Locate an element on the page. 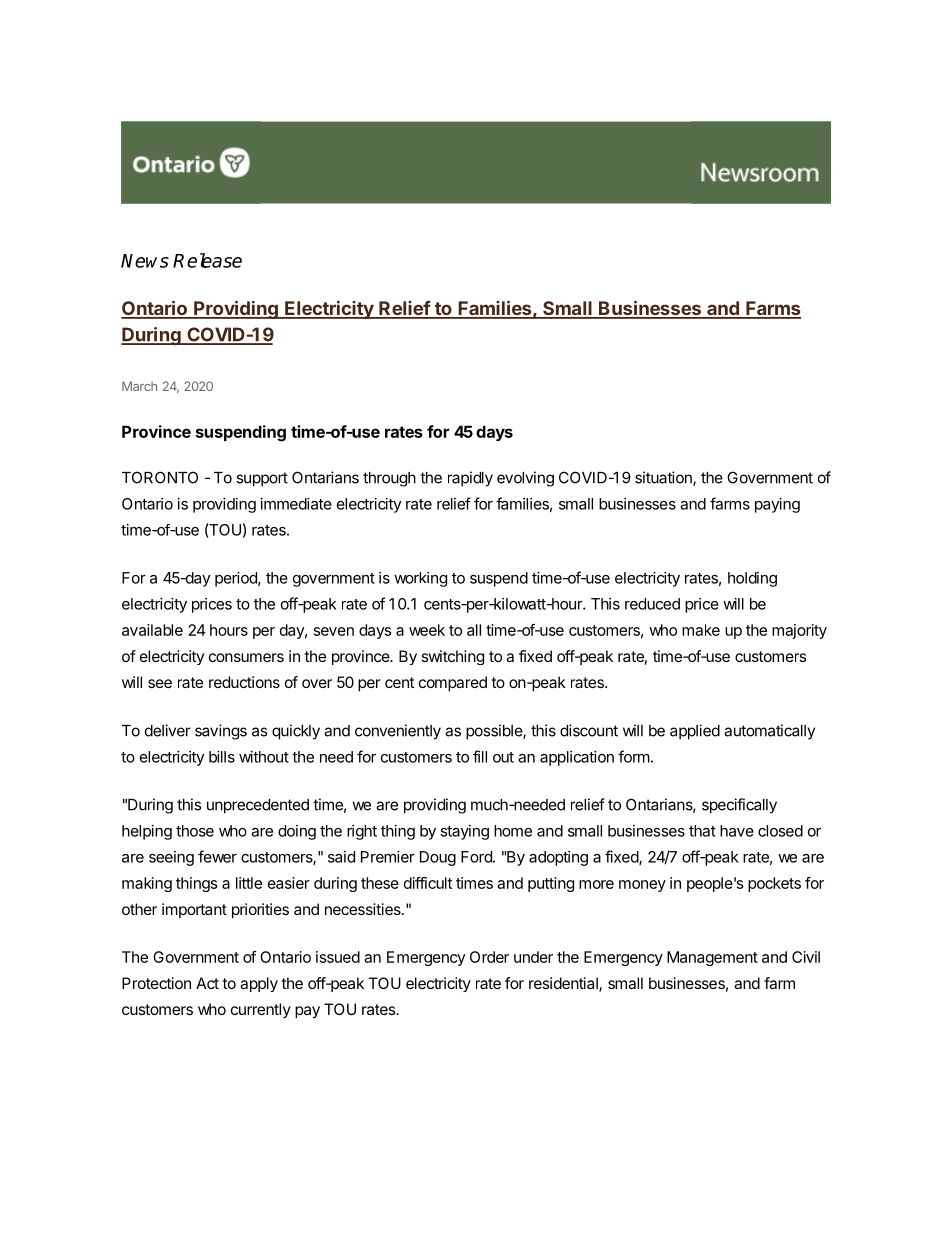 The height and width of the page is (1233, 952). Release is located at coordinates (207, 260).
